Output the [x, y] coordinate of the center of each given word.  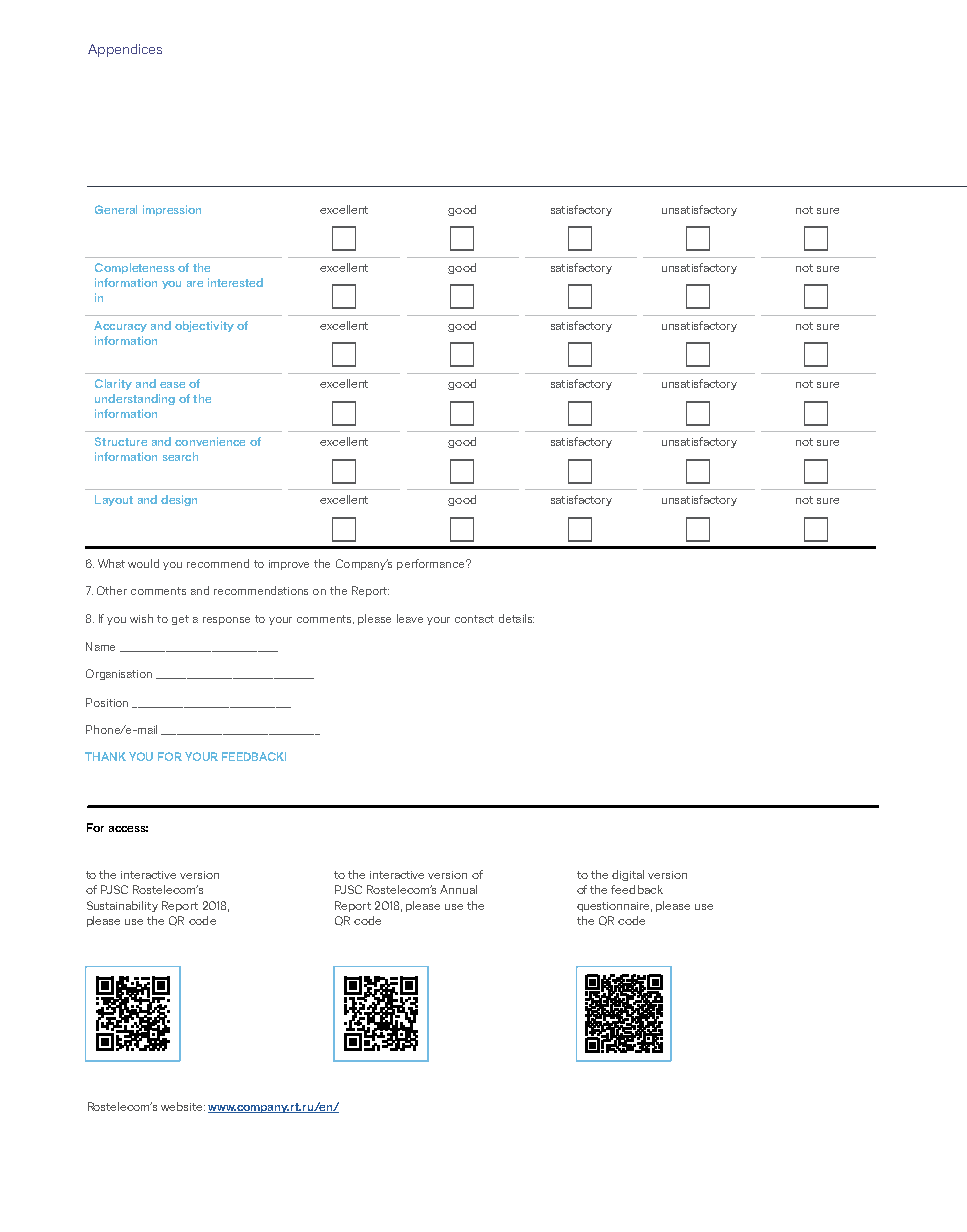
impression [172, 210]
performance [432, 564]
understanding [135, 399]
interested [235, 282]
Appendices [125, 50]
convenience [210, 441]
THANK [105, 756]
